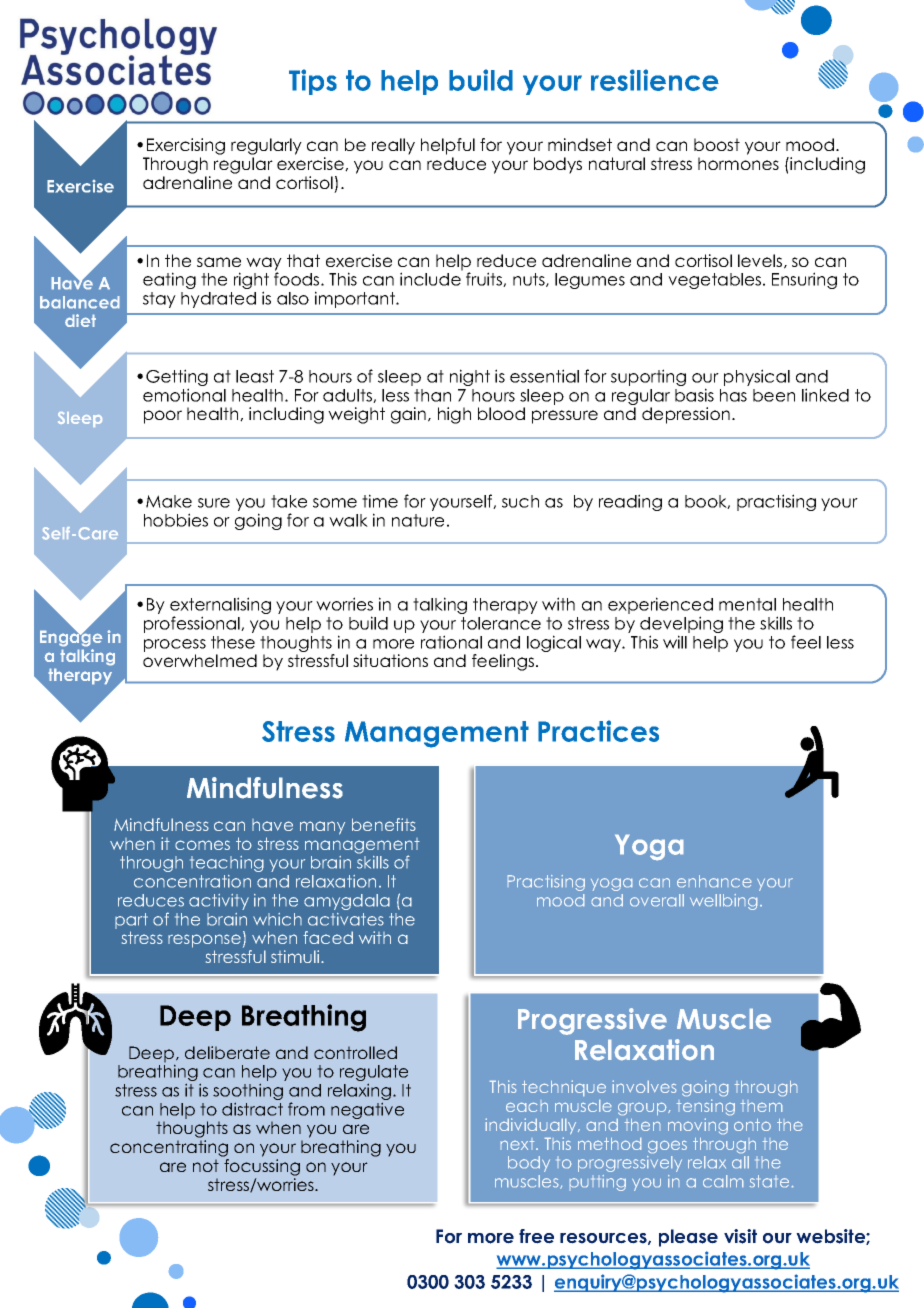 This image has height=1308, width=924. What do you see at coordinates (714, 881) in the image?
I see `enhance` at bounding box center [714, 881].
